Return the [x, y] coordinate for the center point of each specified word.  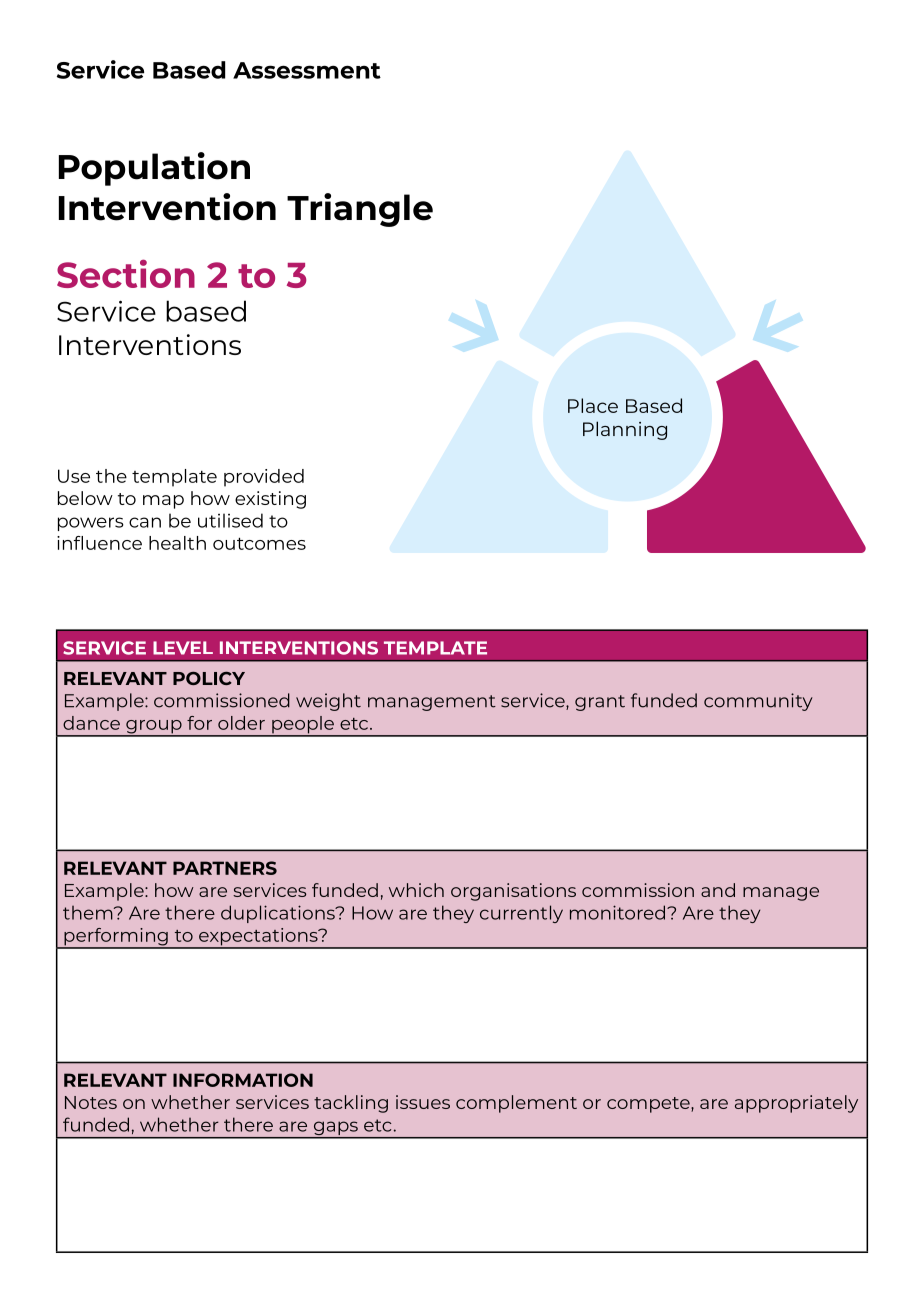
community [758, 702]
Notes [91, 1102]
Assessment [307, 70]
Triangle [360, 210]
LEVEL [183, 648]
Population [154, 169]
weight [328, 702]
